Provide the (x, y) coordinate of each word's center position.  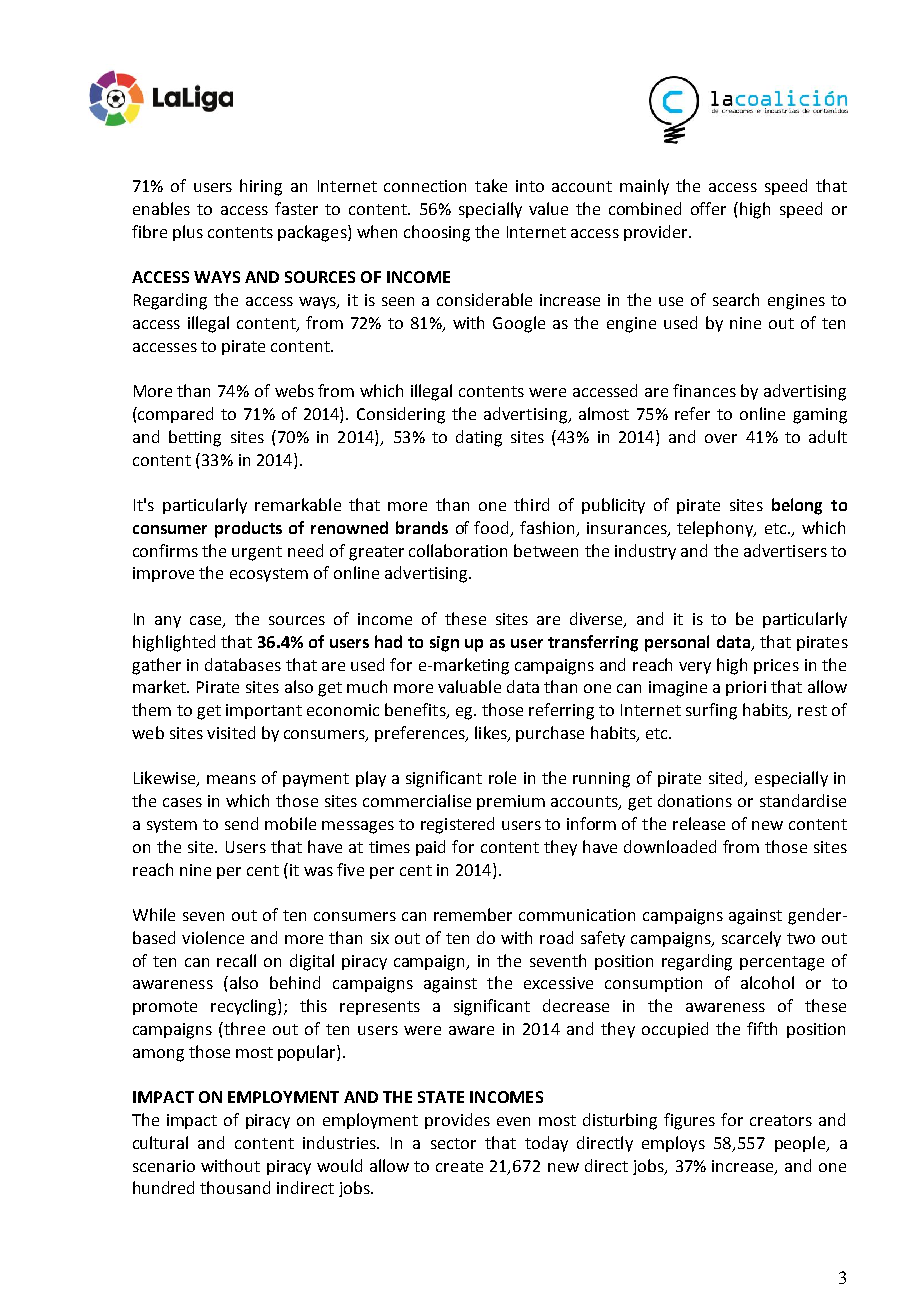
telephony (716, 529)
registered (457, 825)
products (248, 529)
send (241, 823)
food (493, 528)
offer (708, 208)
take (491, 185)
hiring (261, 187)
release (699, 823)
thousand (235, 1187)
